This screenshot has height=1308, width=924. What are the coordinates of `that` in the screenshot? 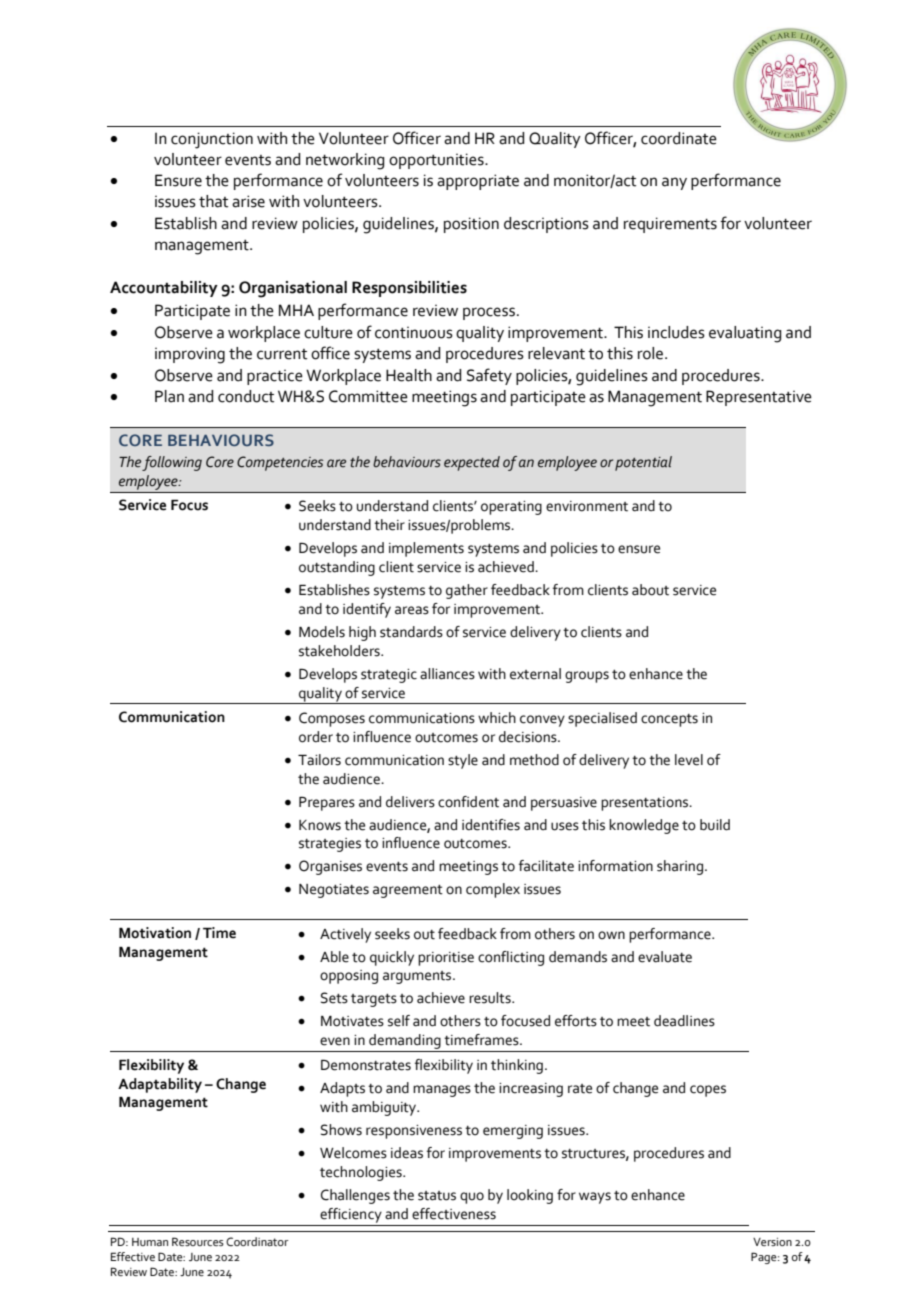 It's located at (213, 201).
